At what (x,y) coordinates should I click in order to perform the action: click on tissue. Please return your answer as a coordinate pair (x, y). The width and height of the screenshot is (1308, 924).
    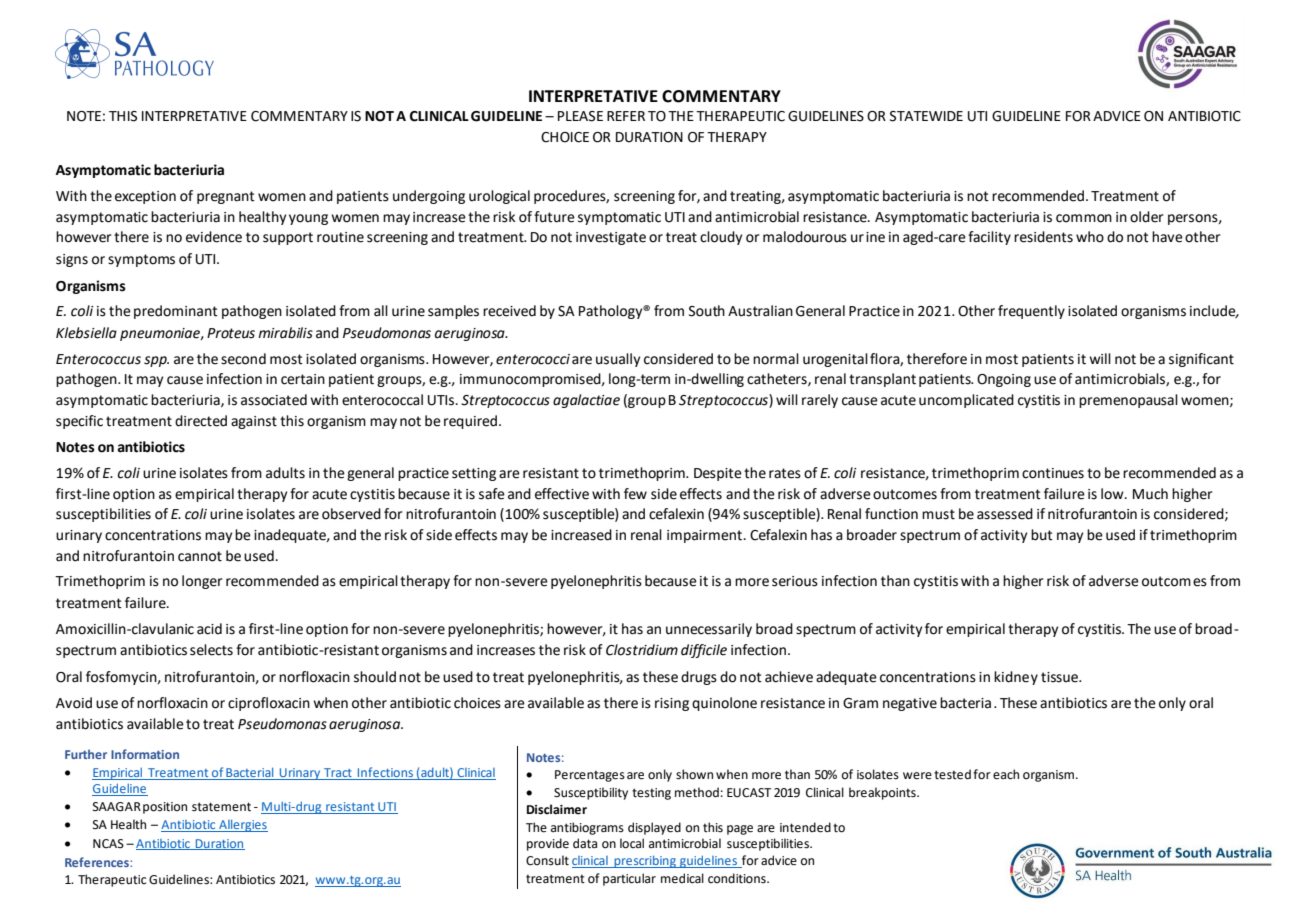
    Looking at the image, I should click on (1061, 677).
